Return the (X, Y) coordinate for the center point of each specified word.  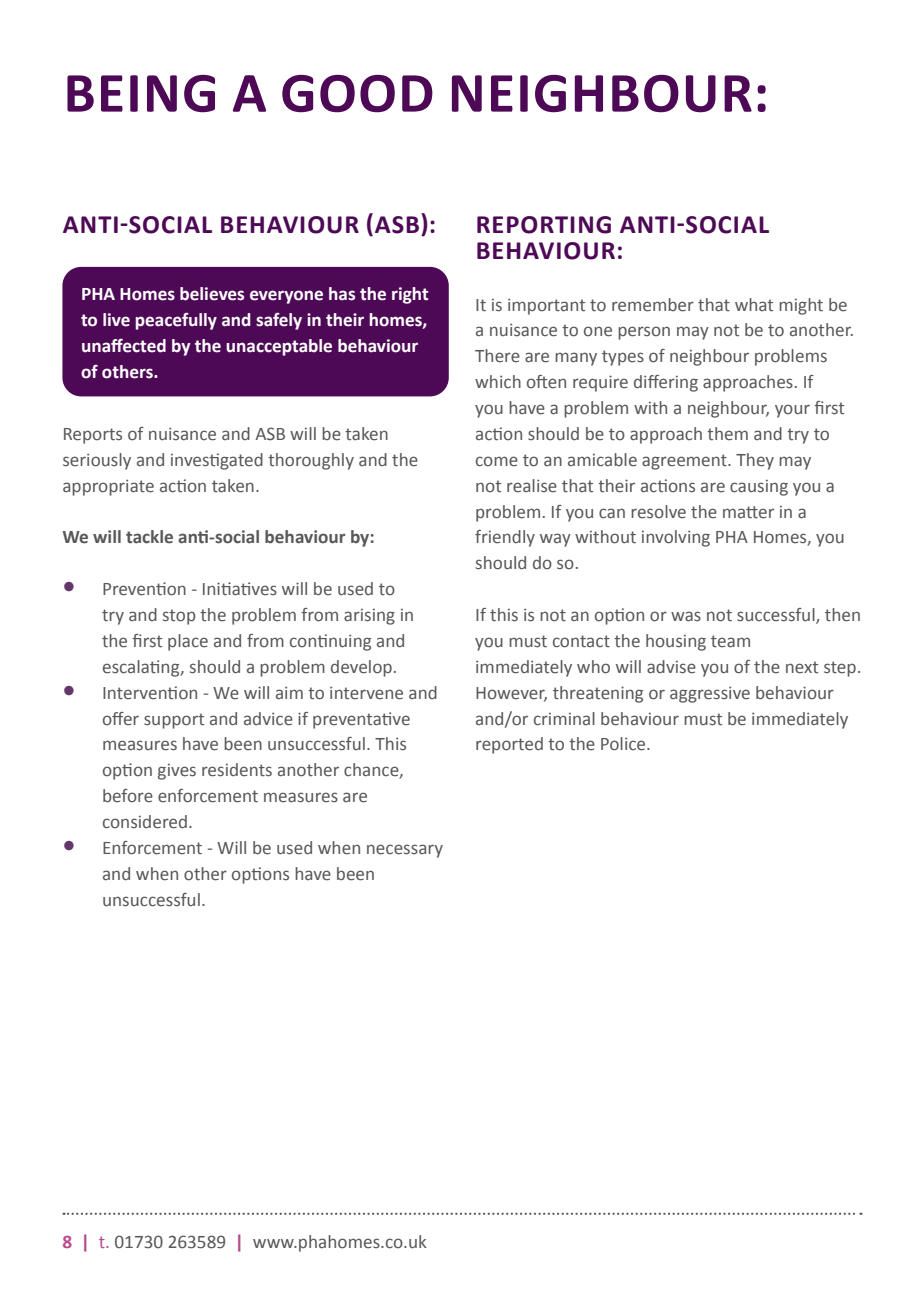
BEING (141, 93)
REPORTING (544, 225)
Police (624, 744)
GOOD (357, 94)
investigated (217, 461)
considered (145, 822)
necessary (405, 851)
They (755, 461)
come (497, 461)
